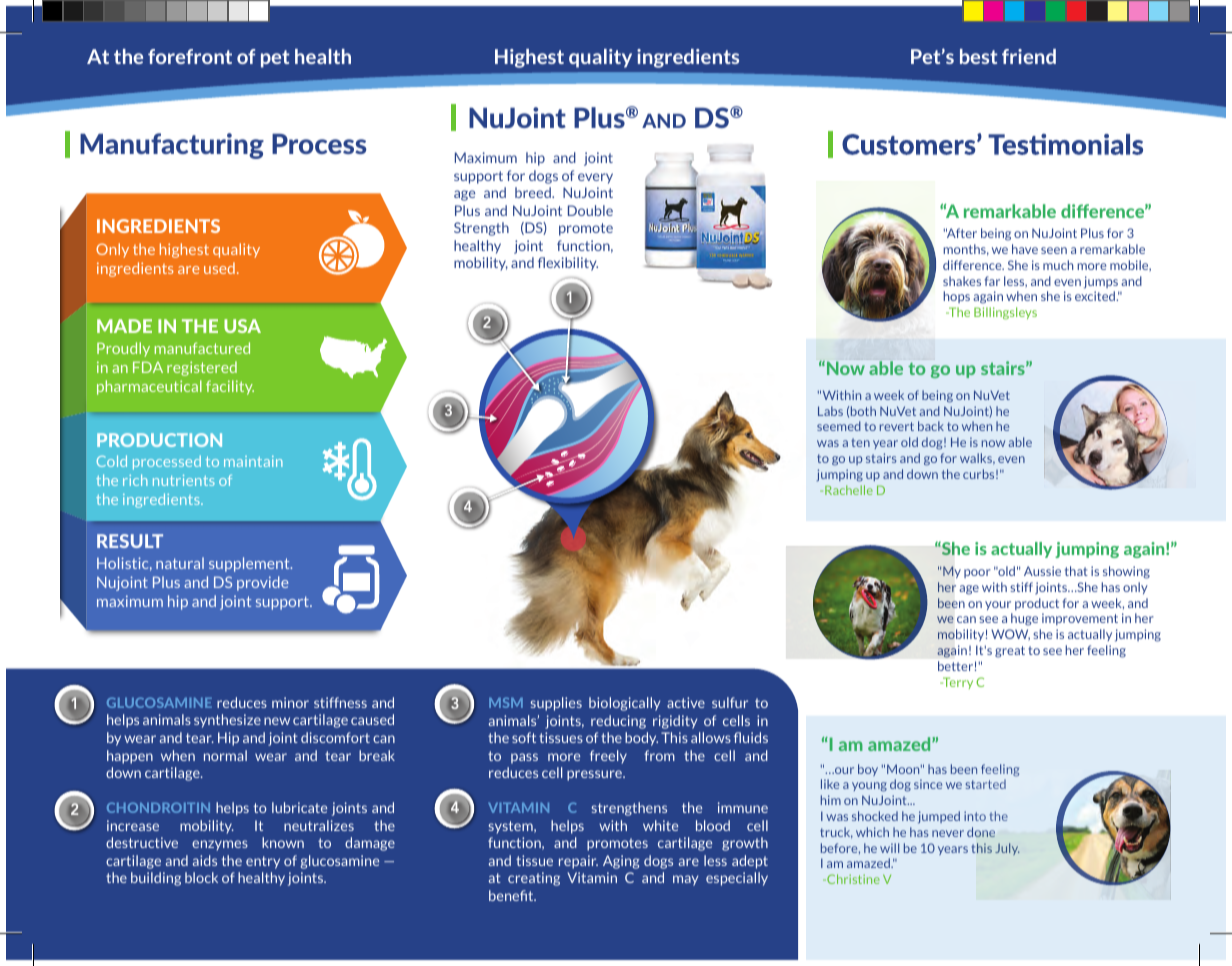  I want to click on biologically, so click(624, 704).
